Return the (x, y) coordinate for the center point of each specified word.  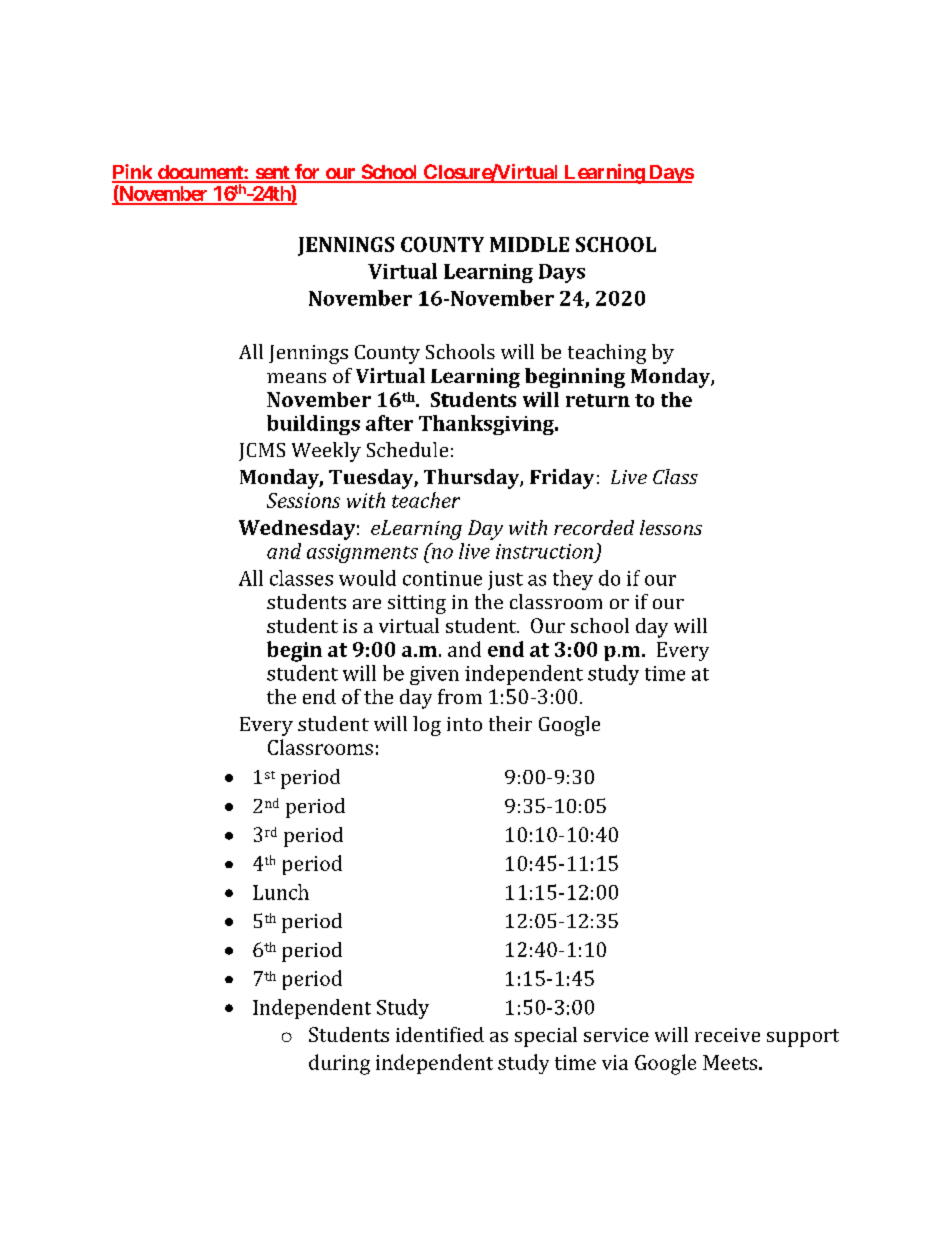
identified (440, 1034)
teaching (607, 354)
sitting (417, 604)
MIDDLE (529, 244)
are (367, 604)
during (339, 1064)
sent (272, 174)
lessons (671, 527)
